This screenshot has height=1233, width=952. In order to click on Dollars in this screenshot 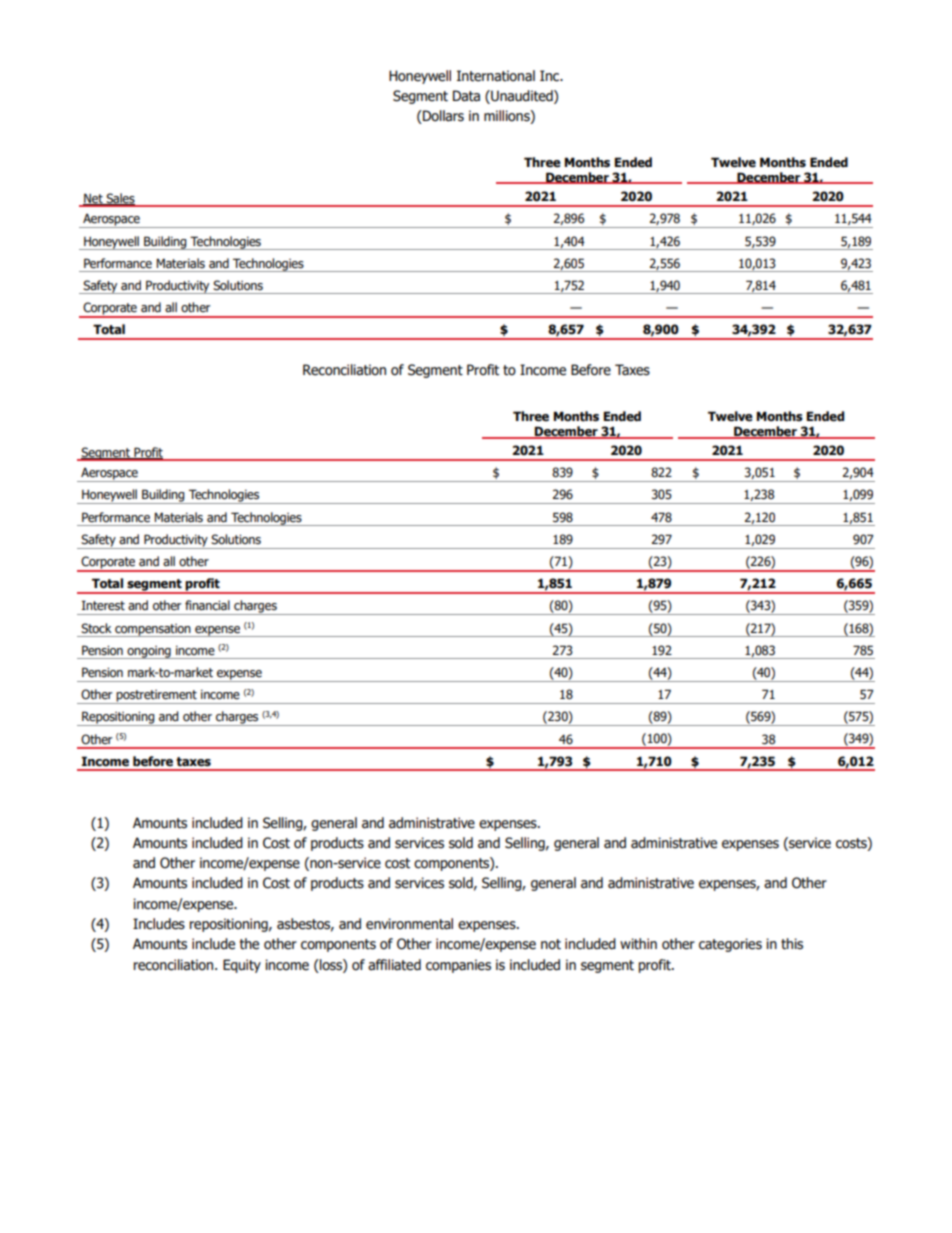, I will do `click(442, 117)`.
